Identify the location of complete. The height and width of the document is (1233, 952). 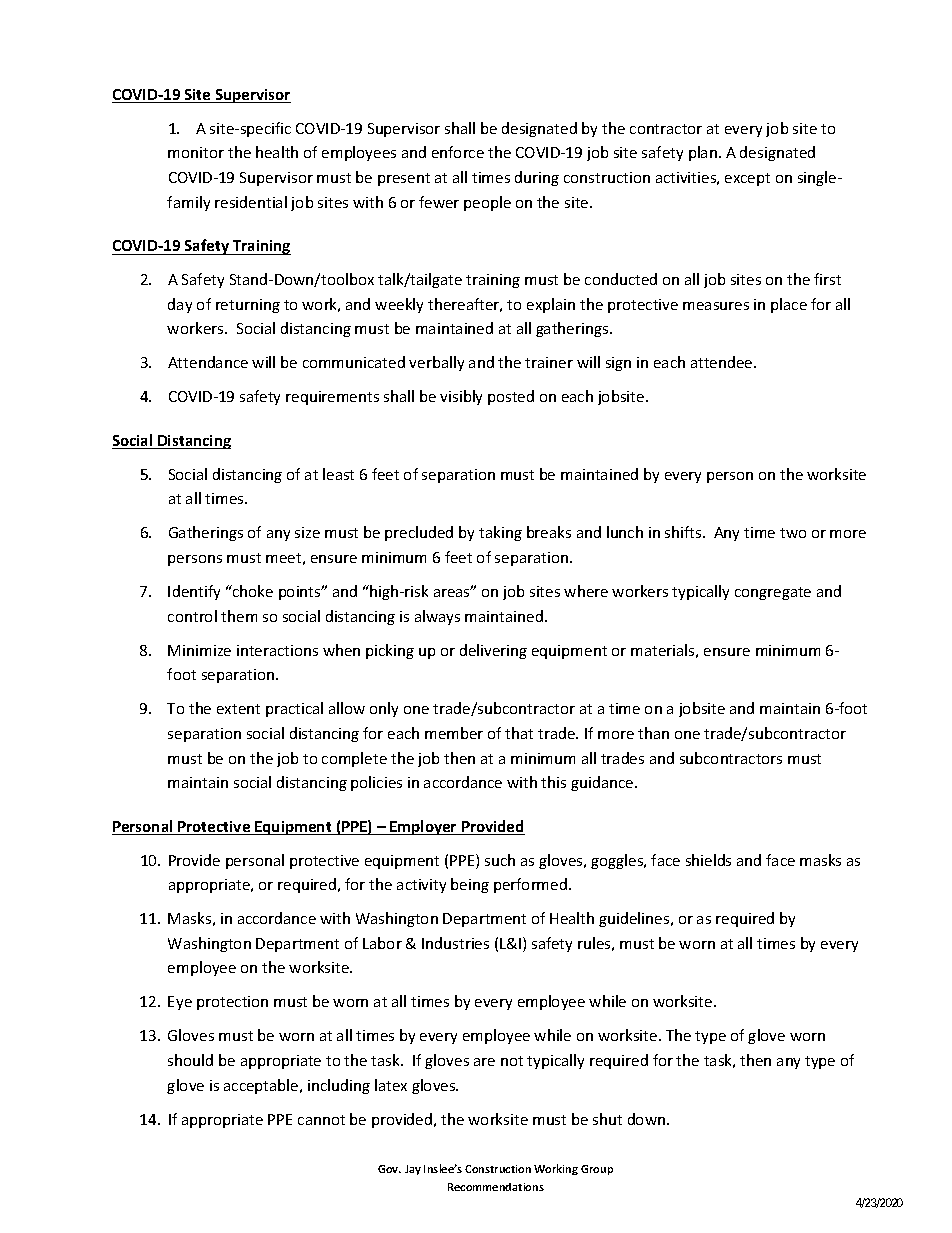
(354, 759).
